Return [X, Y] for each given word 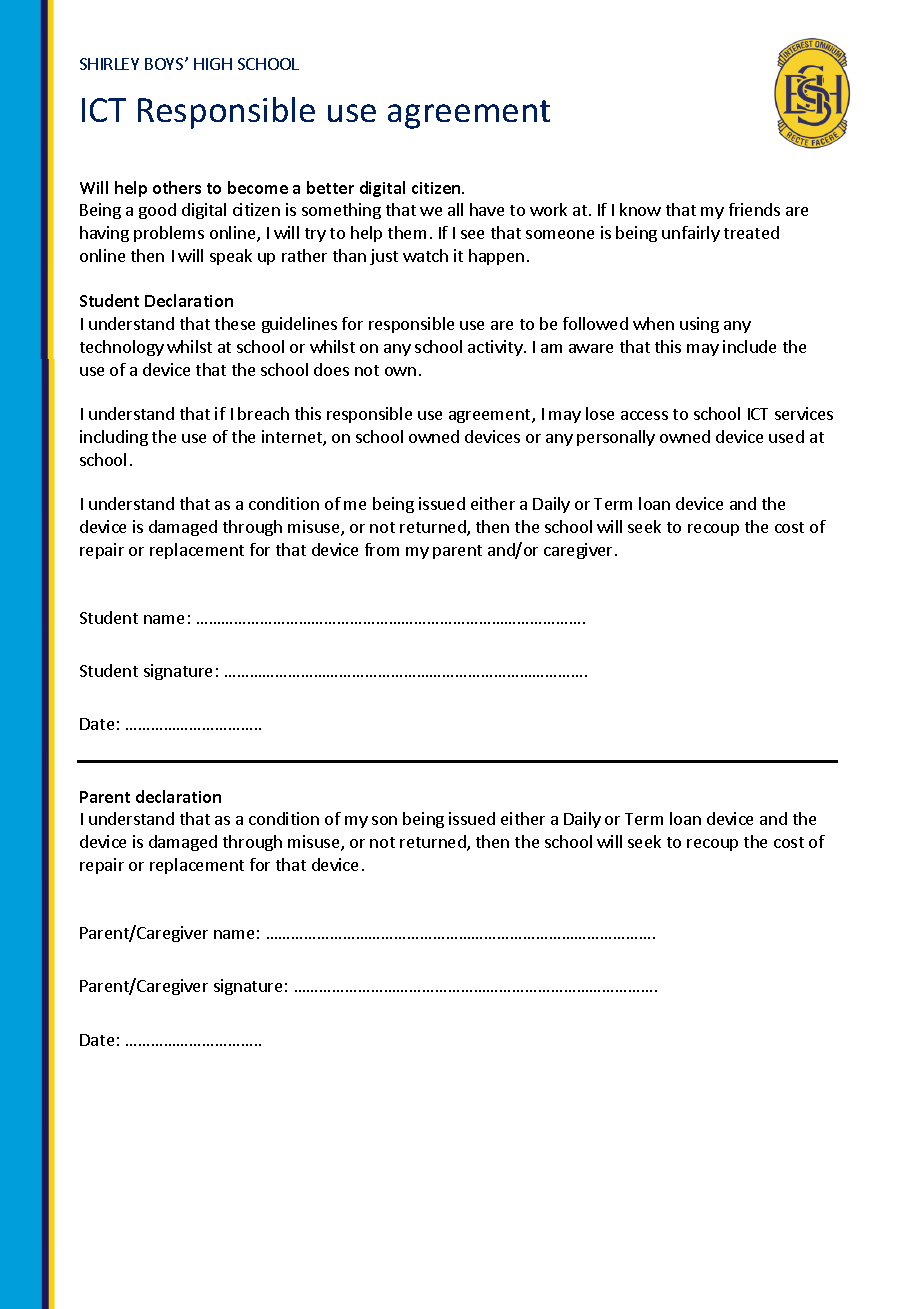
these [235, 323]
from [382, 549]
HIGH [213, 64]
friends [754, 209]
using [699, 325]
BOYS [165, 64]
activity [496, 348]
